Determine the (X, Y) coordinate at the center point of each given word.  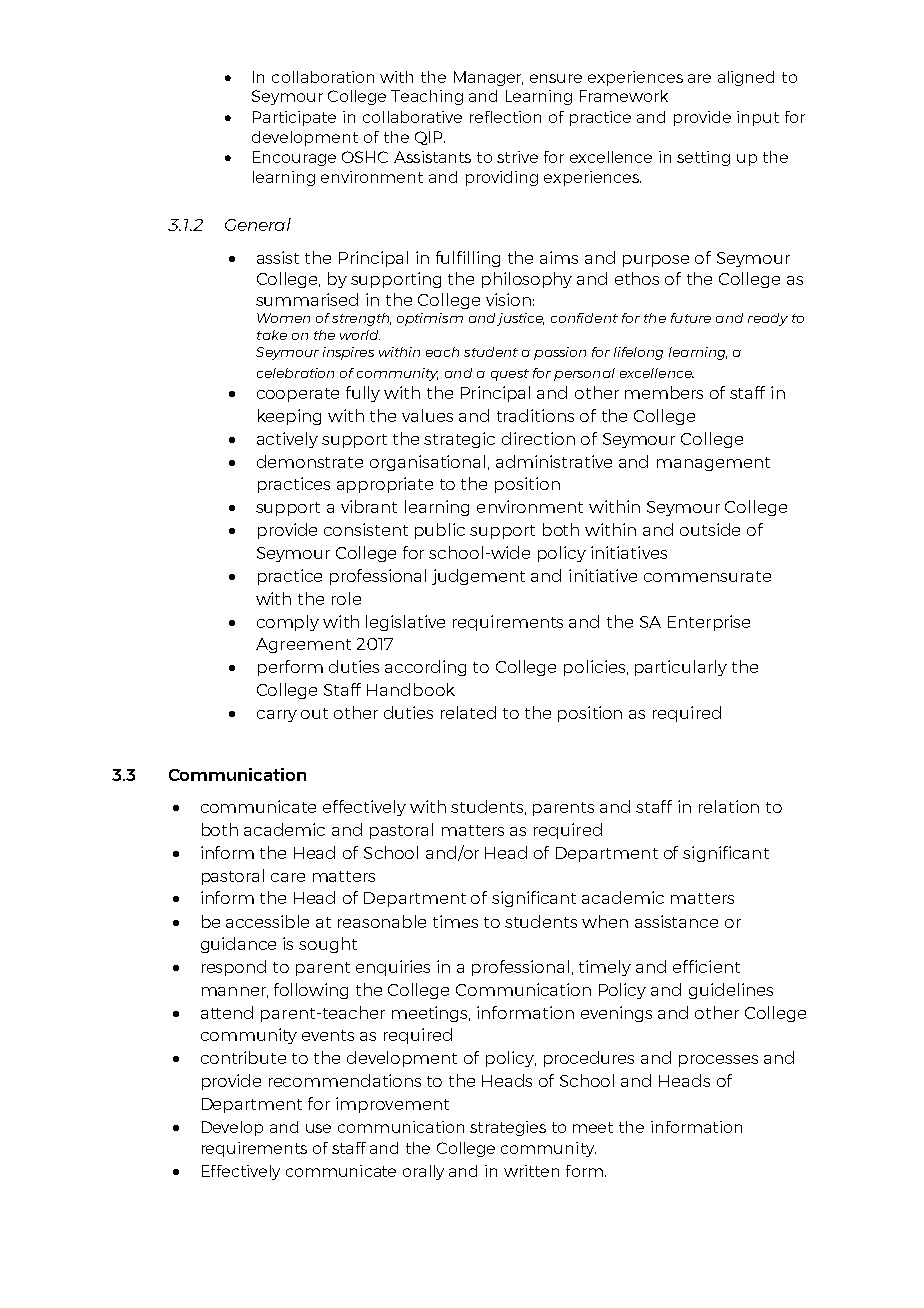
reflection (505, 117)
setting (703, 158)
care (288, 877)
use (318, 1128)
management (713, 464)
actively (287, 440)
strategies (508, 1128)
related (468, 712)
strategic (459, 440)
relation (729, 806)
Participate (294, 118)
